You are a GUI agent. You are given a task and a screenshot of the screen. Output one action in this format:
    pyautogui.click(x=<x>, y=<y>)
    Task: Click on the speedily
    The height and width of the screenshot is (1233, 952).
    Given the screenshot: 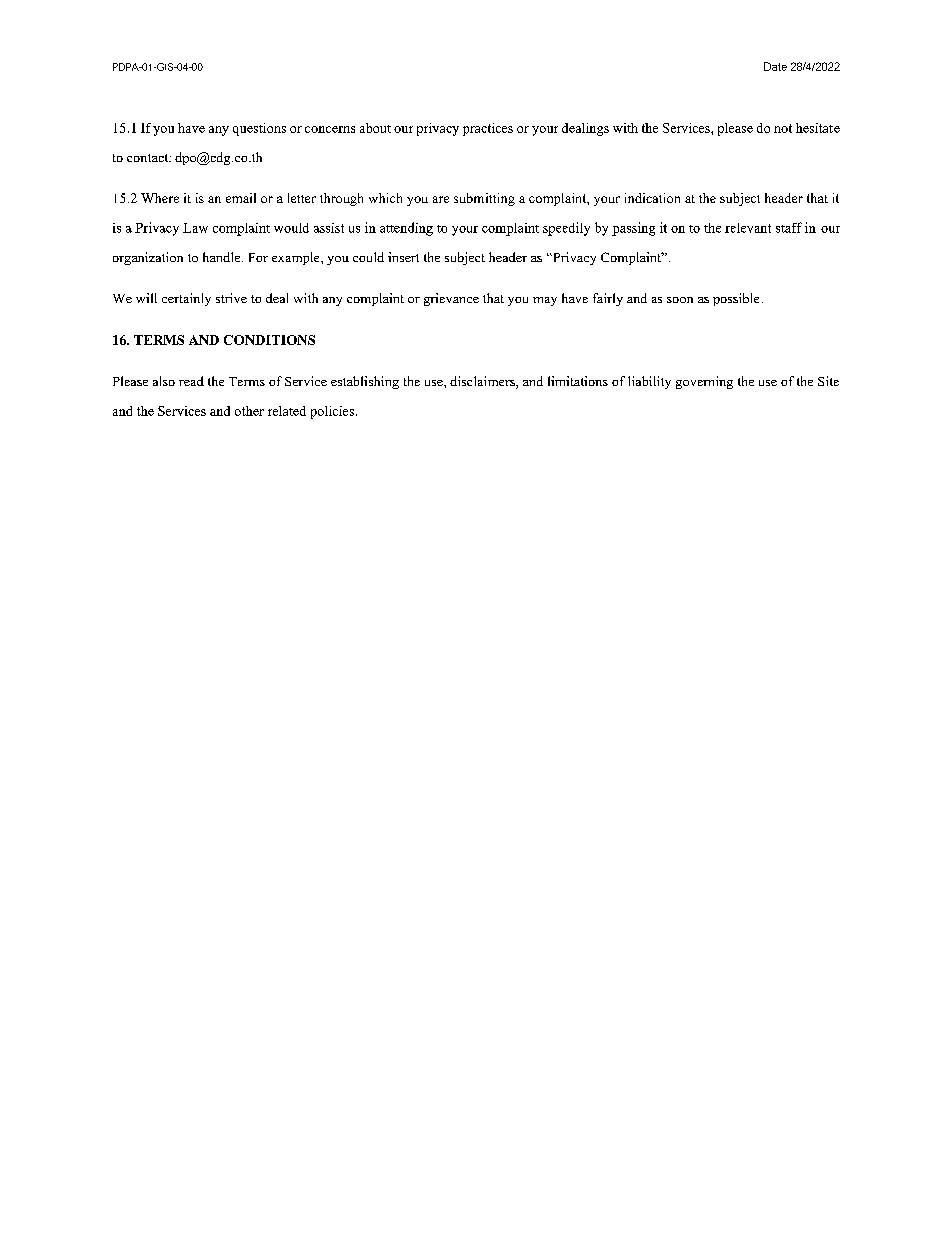 What is the action you would take?
    pyautogui.click(x=566, y=229)
